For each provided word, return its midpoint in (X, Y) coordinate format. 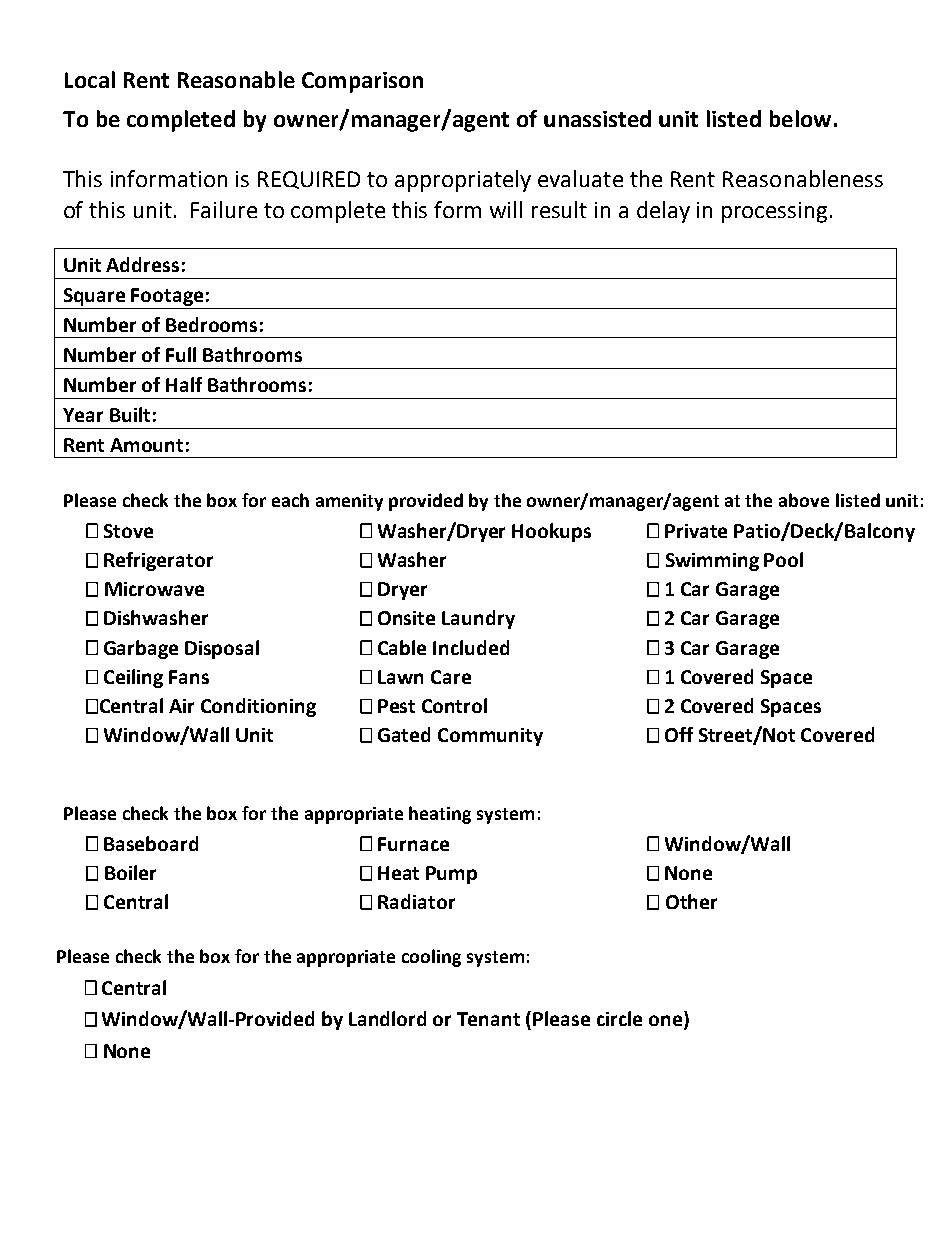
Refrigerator (158, 561)
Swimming (712, 562)
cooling (431, 958)
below (800, 118)
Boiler (130, 872)
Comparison (362, 82)
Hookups (551, 532)
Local (90, 79)
